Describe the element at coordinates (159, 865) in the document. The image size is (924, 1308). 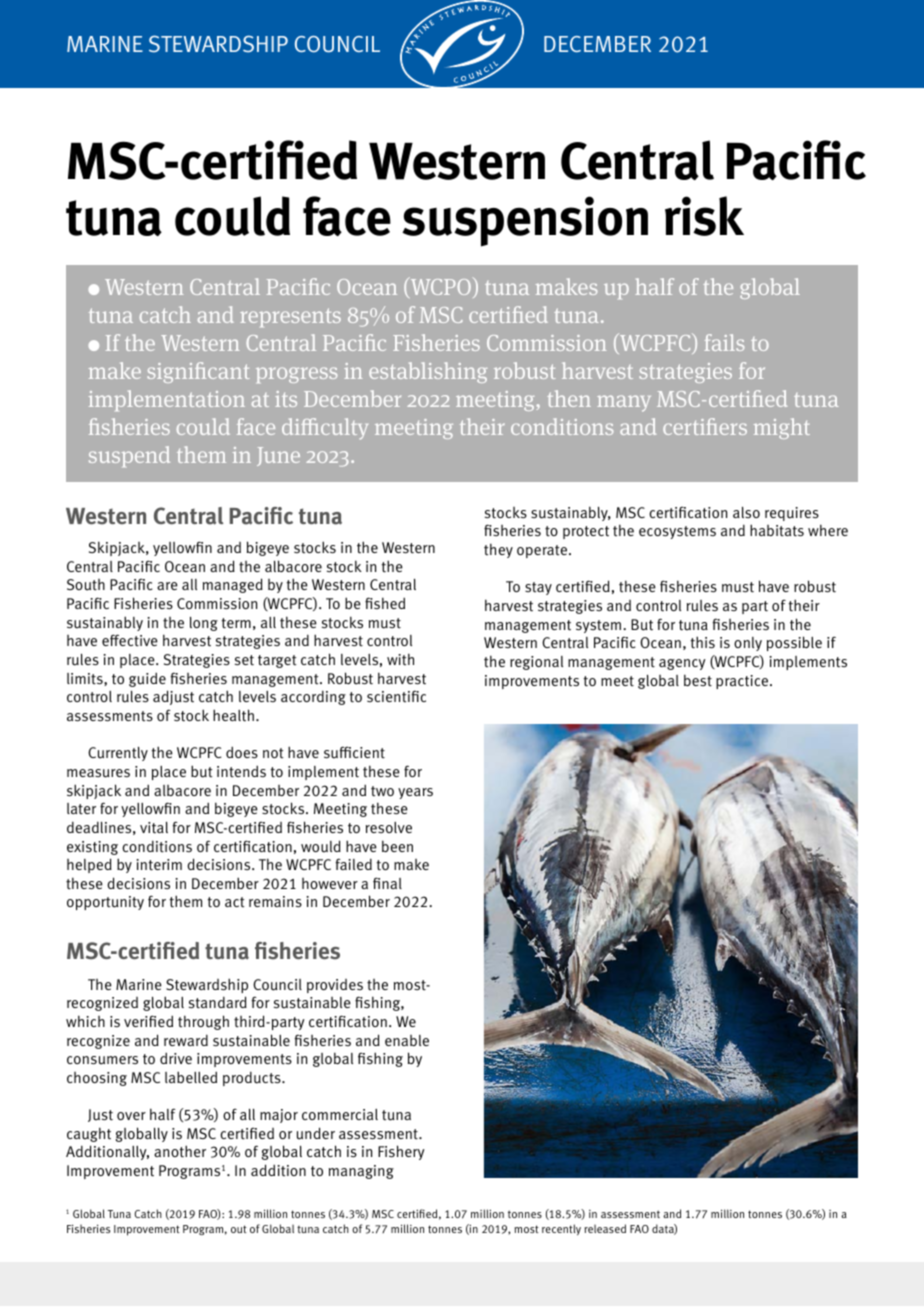
I see `interim` at that location.
